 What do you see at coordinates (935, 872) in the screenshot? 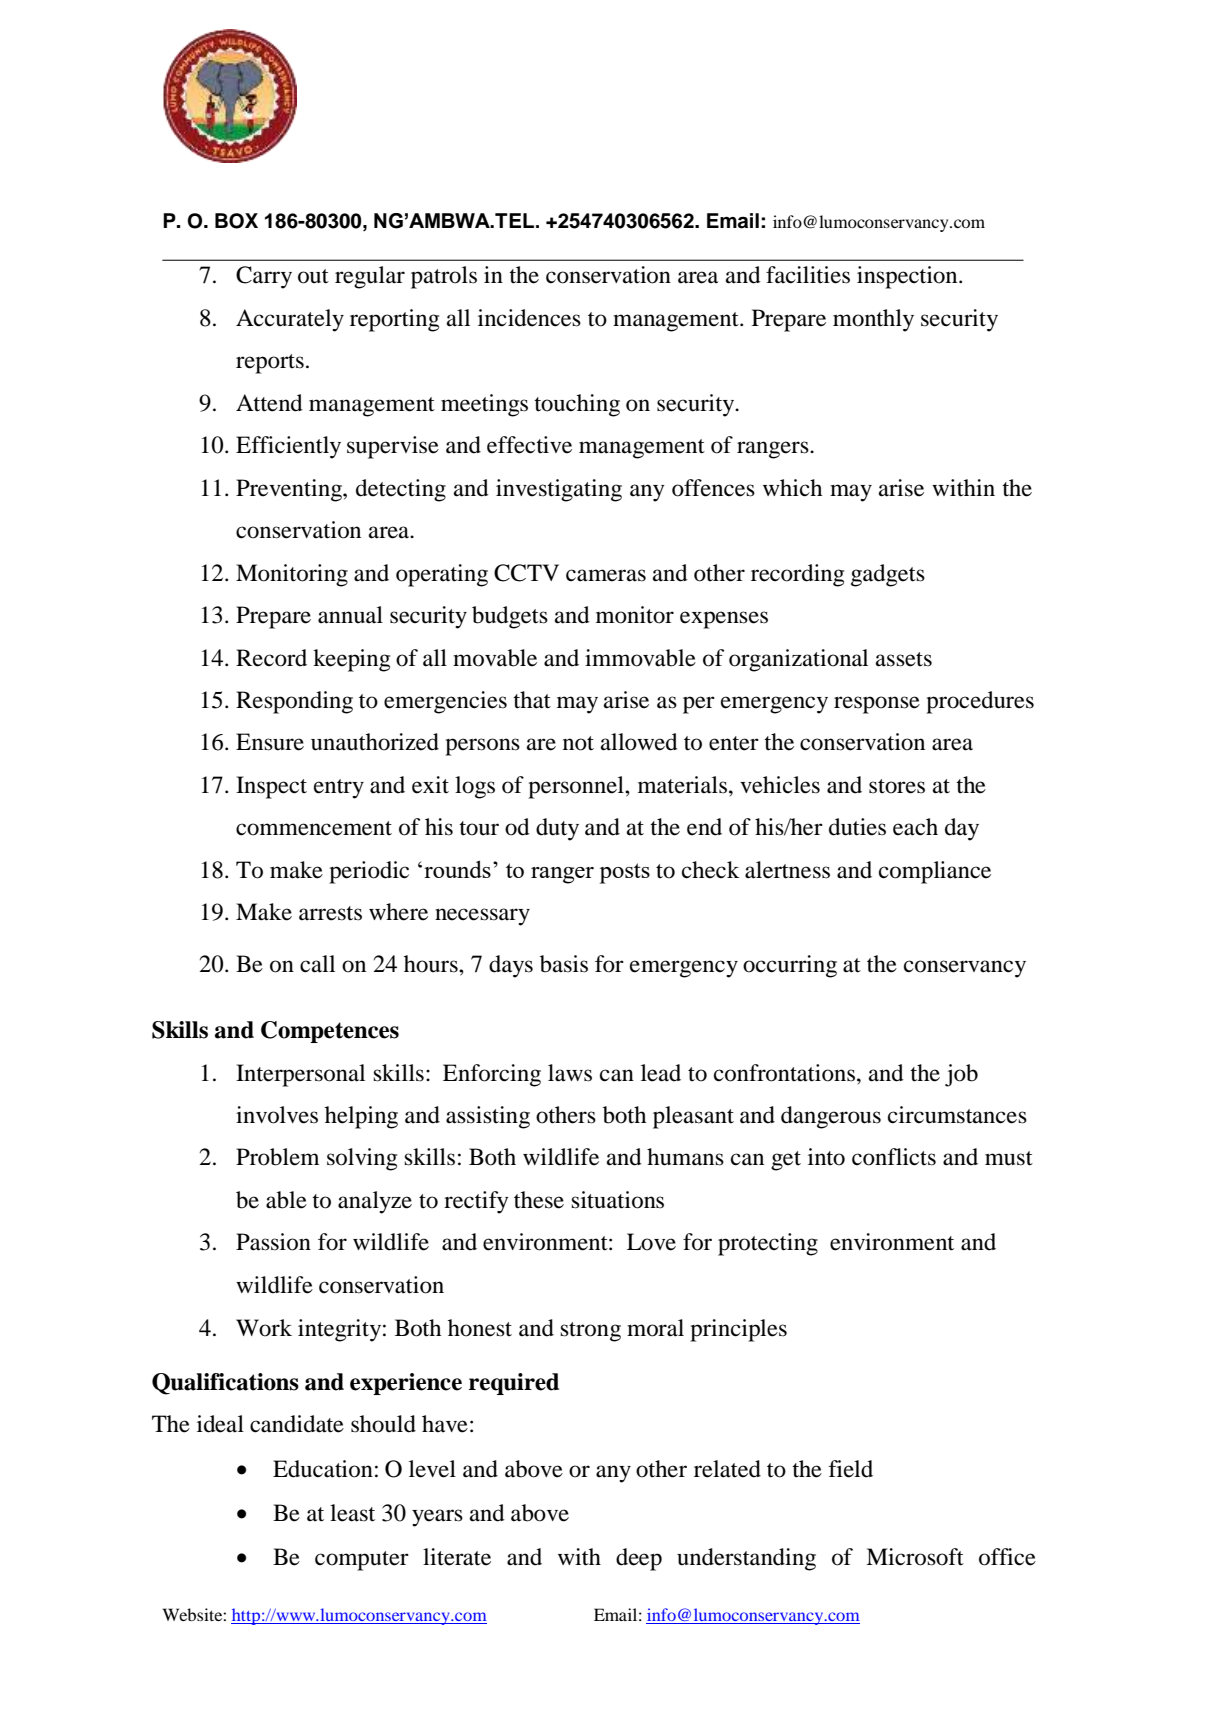
I see `compliance` at bounding box center [935, 872].
